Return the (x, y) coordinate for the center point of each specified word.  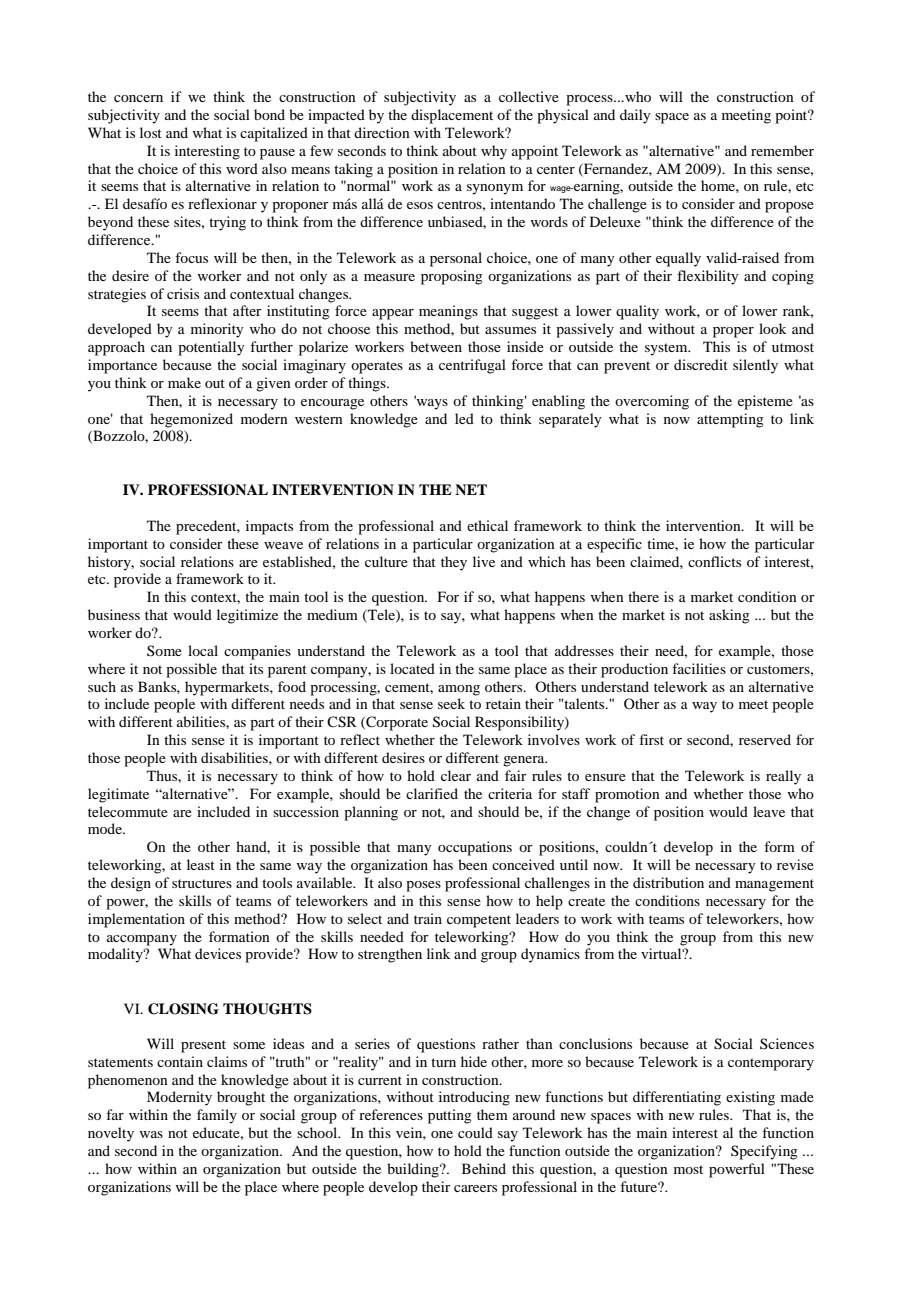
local (203, 650)
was (151, 1134)
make (184, 382)
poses (423, 886)
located (412, 668)
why (494, 152)
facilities (699, 668)
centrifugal (472, 366)
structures (202, 883)
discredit (701, 364)
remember (782, 150)
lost (151, 132)
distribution (668, 882)
